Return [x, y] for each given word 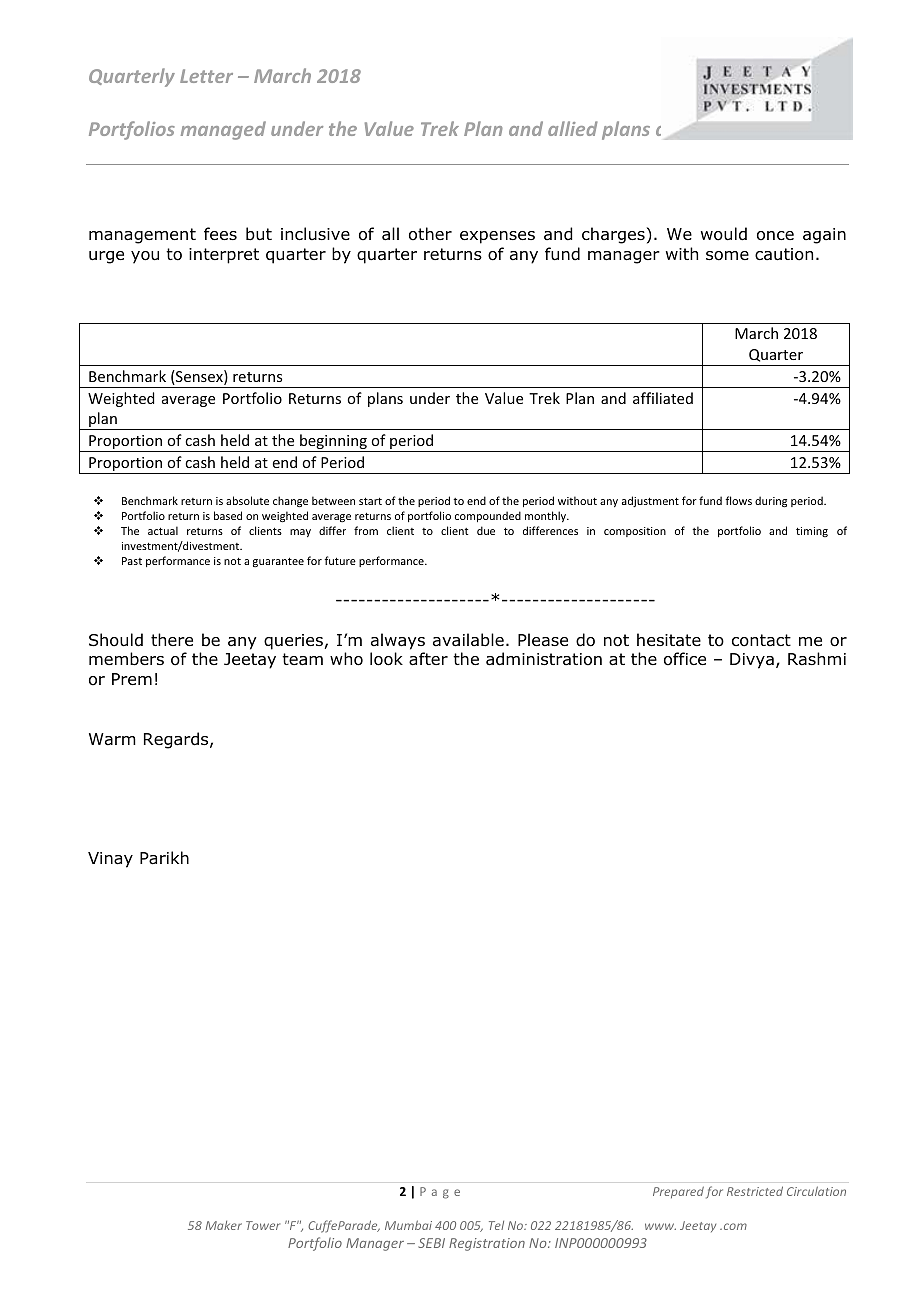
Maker [224, 1225]
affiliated [663, 398]
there [172, 639]
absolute [247, 500]
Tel [496, 1225]
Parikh [164, 858]
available [468, 640]
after [428, 659]
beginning [333, 443]
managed [223, 130]
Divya [752, 661]
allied [573, 128]
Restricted [755, 1191]
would [724, 234]
